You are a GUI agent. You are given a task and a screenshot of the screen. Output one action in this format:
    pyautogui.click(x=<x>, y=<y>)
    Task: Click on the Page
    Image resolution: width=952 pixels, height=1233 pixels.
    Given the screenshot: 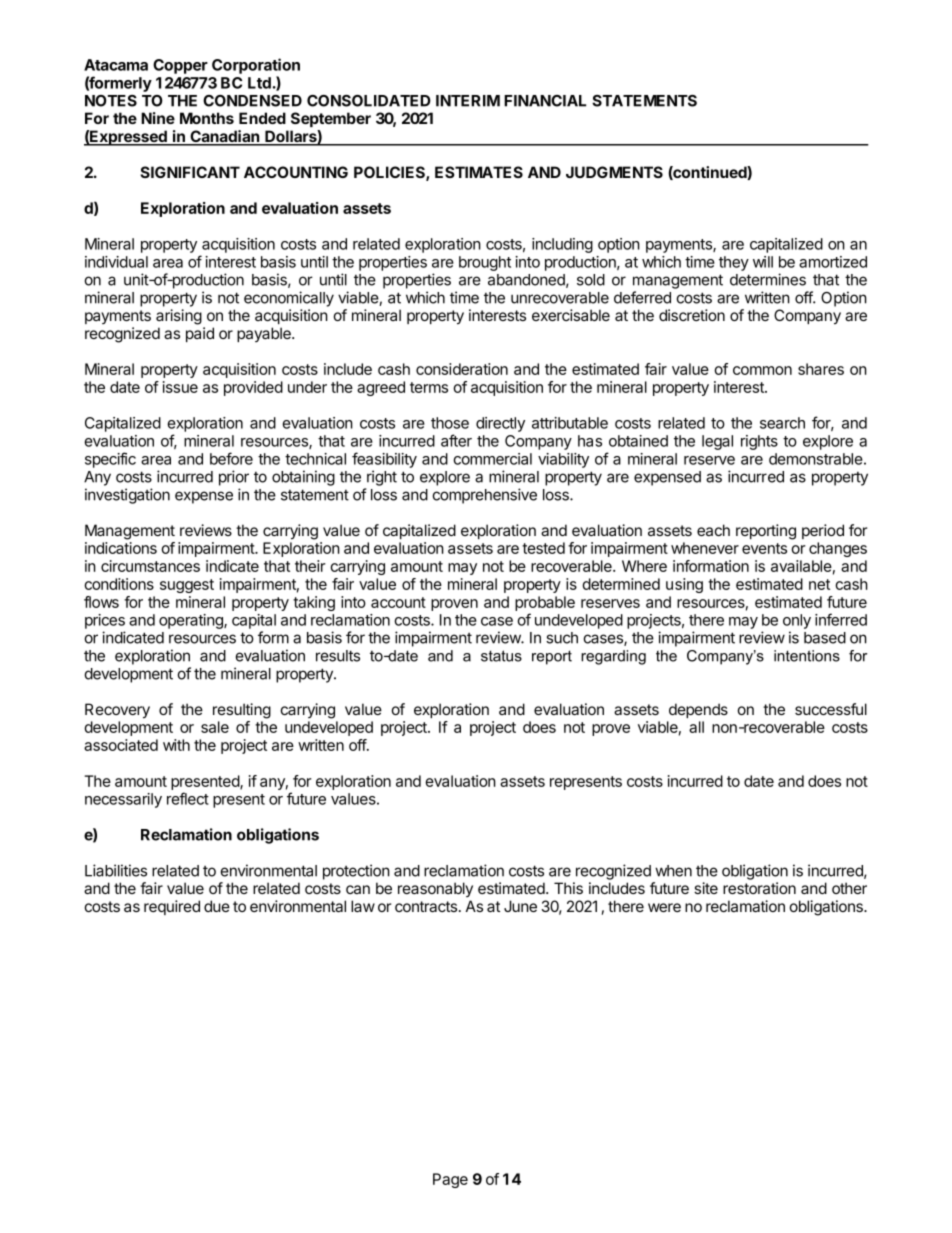 What is the action you would take?
    pyautogui.click(x=450, y=1180)
